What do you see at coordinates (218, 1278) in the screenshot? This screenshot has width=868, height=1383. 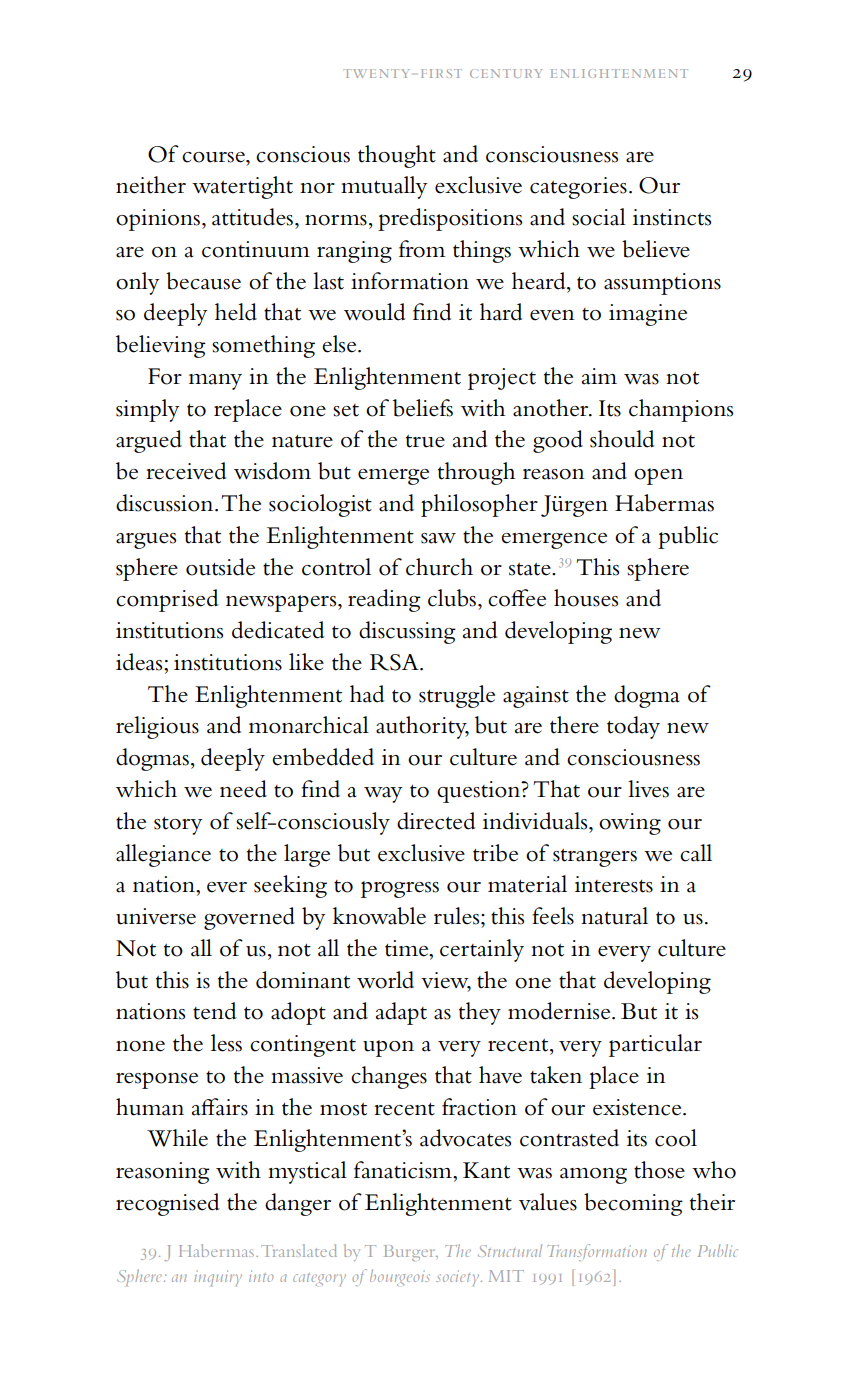 I see `inquiry` at bounding box center [218, 1278].
